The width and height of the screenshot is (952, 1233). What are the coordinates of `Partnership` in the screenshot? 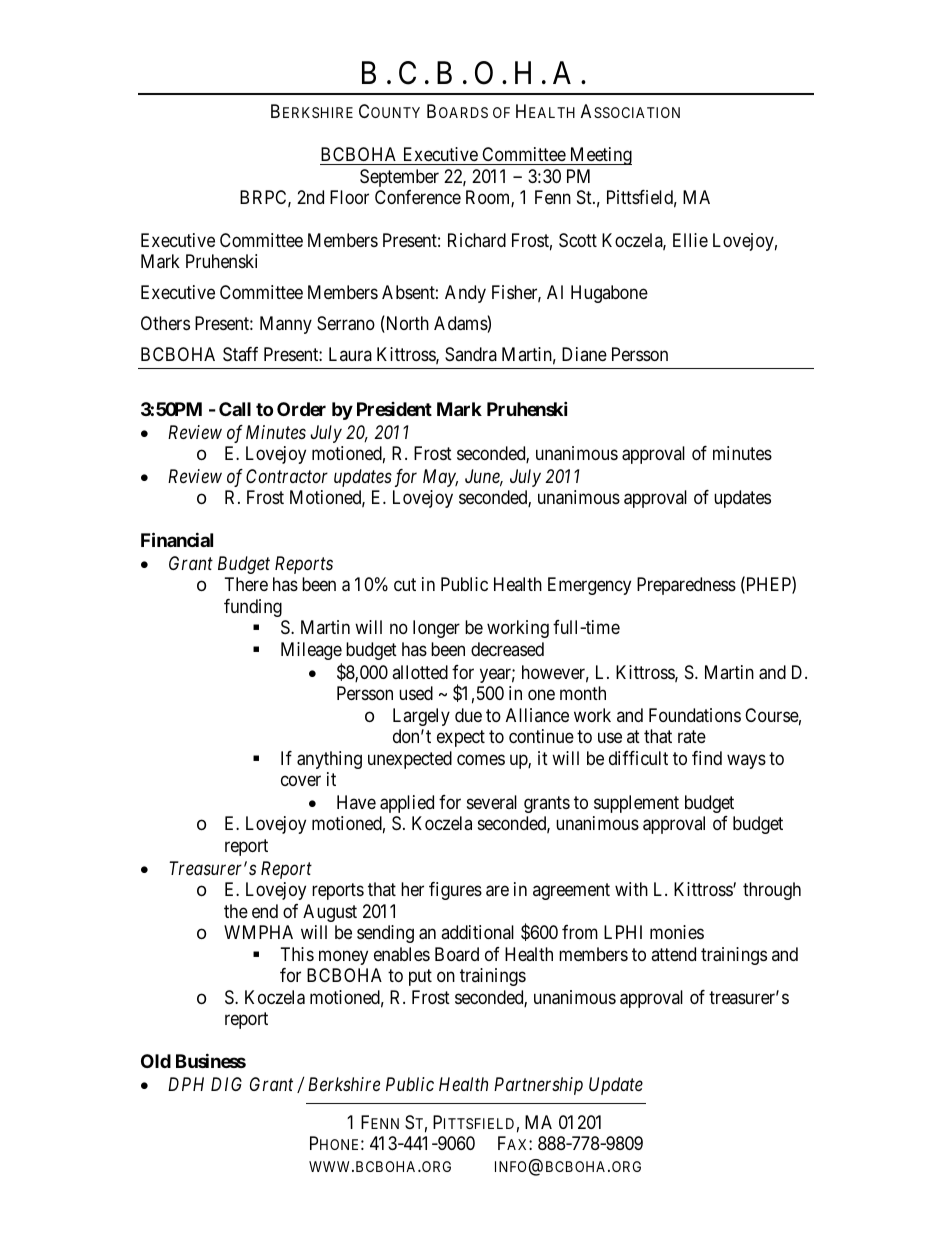 It's located at (538, 1086).
